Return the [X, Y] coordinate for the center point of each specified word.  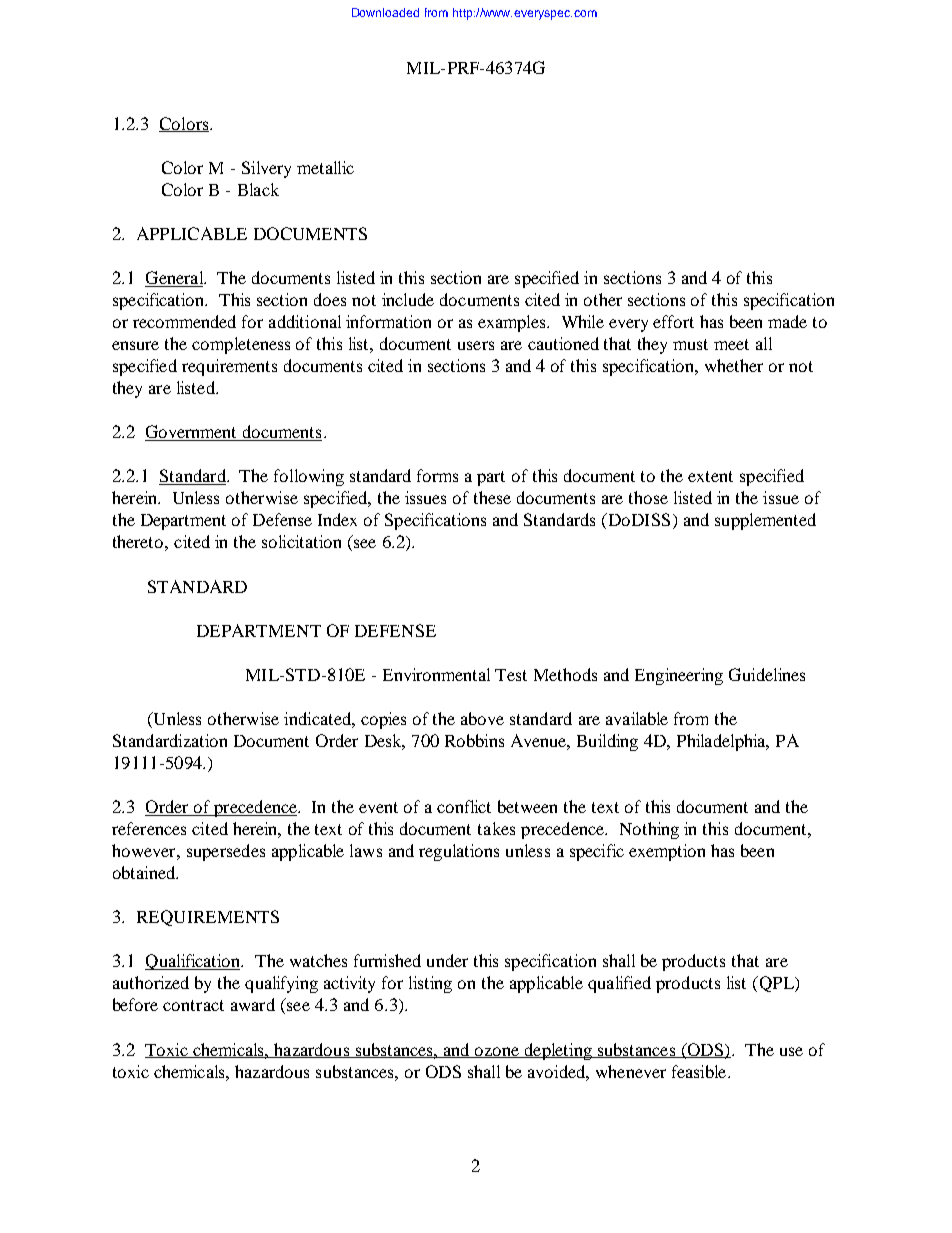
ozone [497, 1052]
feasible [700, 1071]
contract [193, 1005]
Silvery [266, 169]
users [476, 345]
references [149, 828]
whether [734, 365]
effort [673, 321]
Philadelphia [722, 742]
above [482, 718]
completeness [241, 345]
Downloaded [385, 12]
